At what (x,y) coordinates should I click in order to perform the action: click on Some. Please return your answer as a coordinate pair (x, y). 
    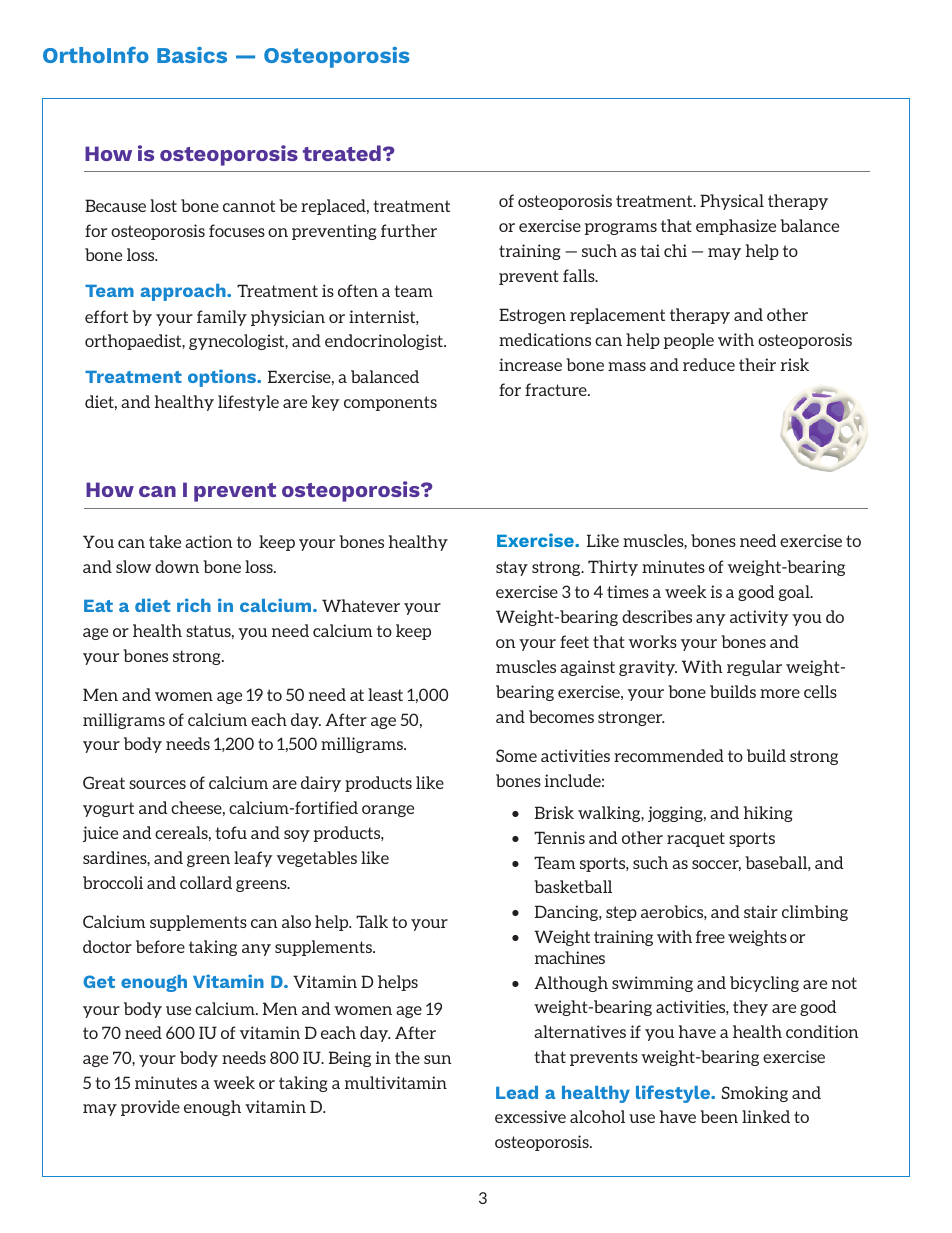
    Looking at the image, I should click on (516, 755).
